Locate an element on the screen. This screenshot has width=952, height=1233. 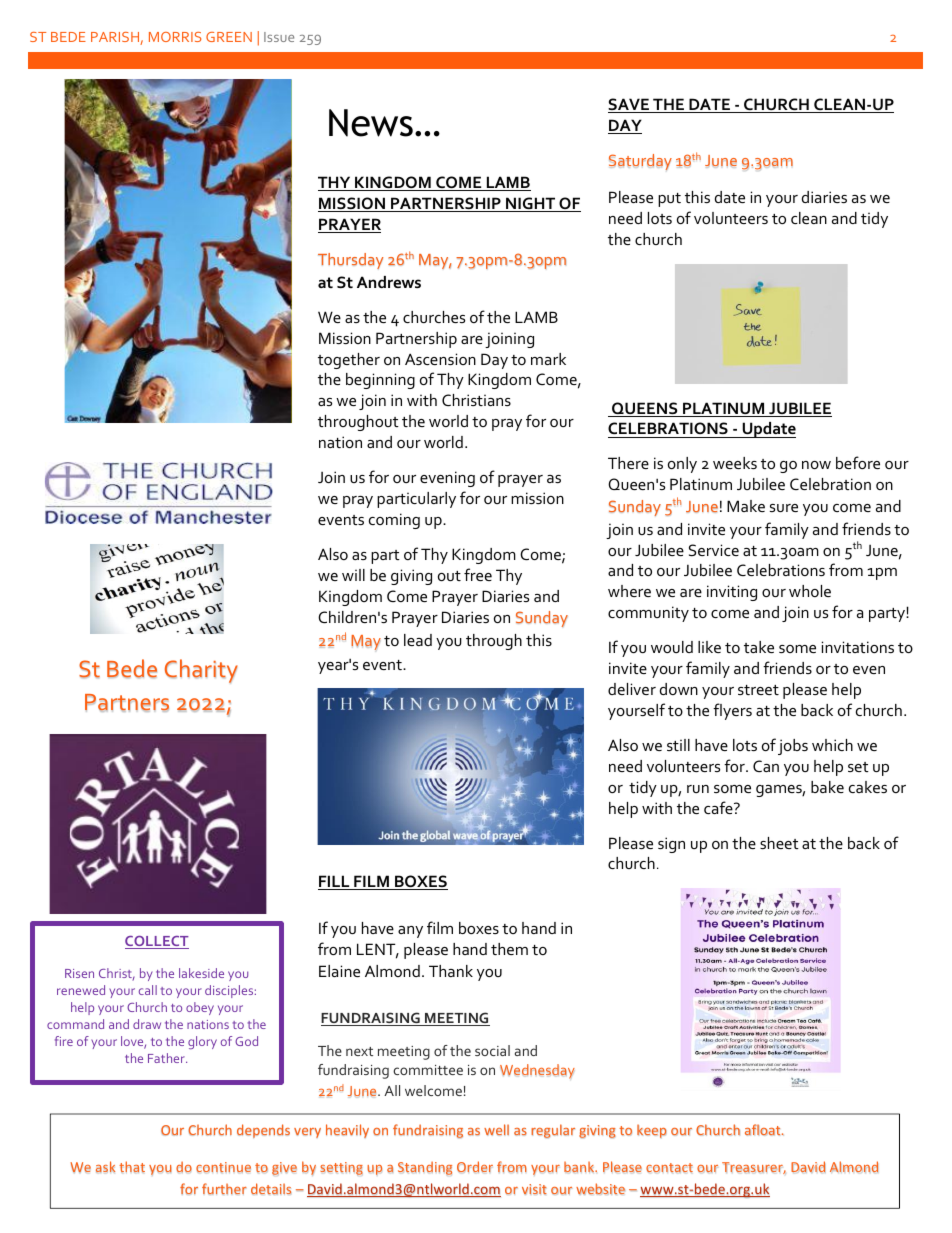
FILL is located at coordinates (335, 882).
